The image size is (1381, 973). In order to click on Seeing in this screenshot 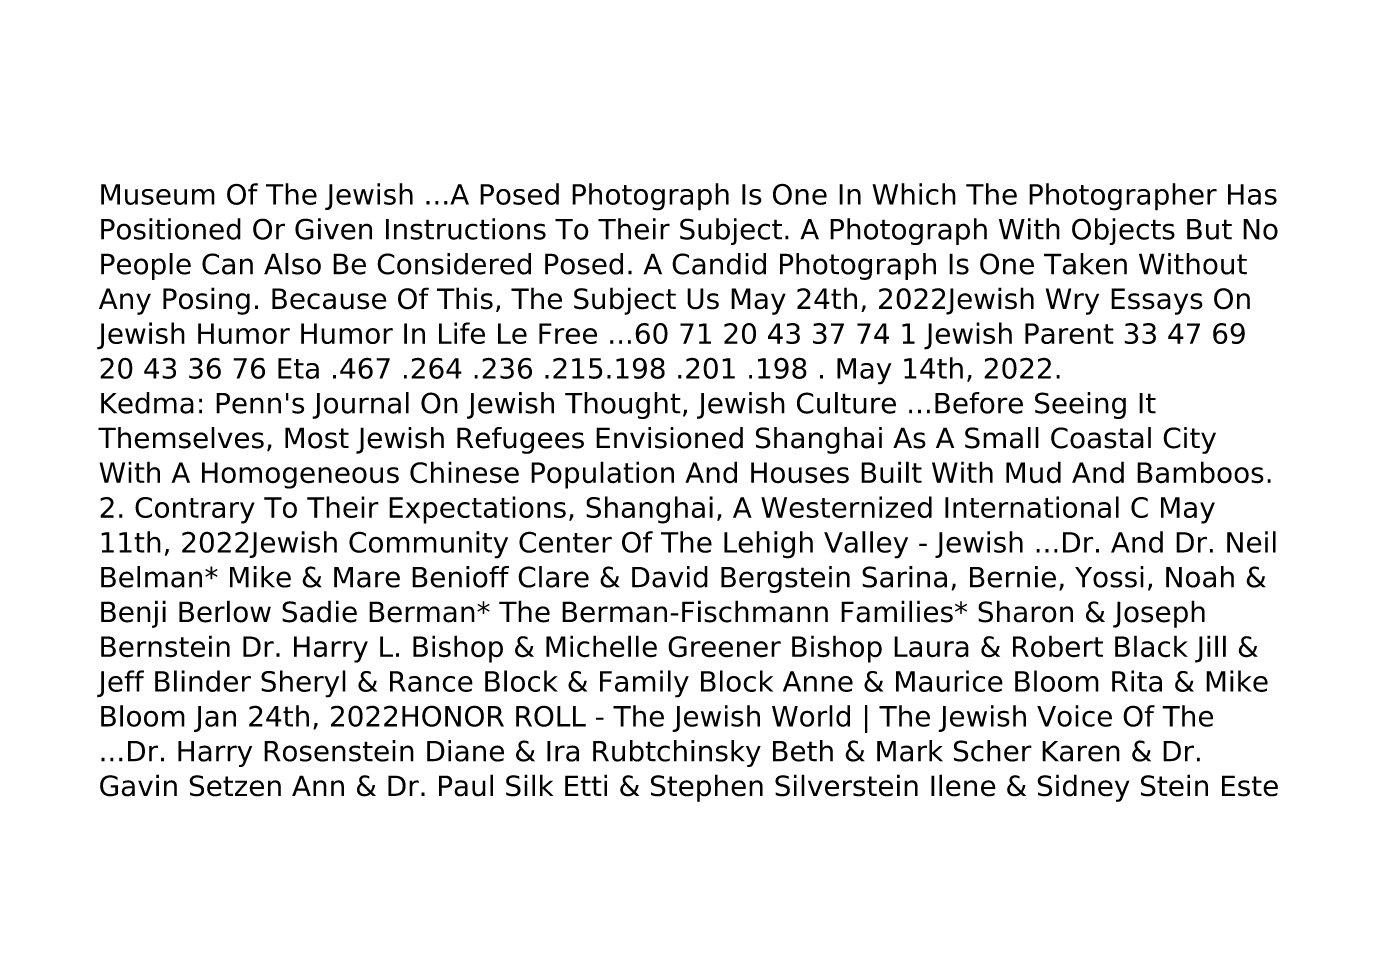, I will do `click(1080, 405)`.
